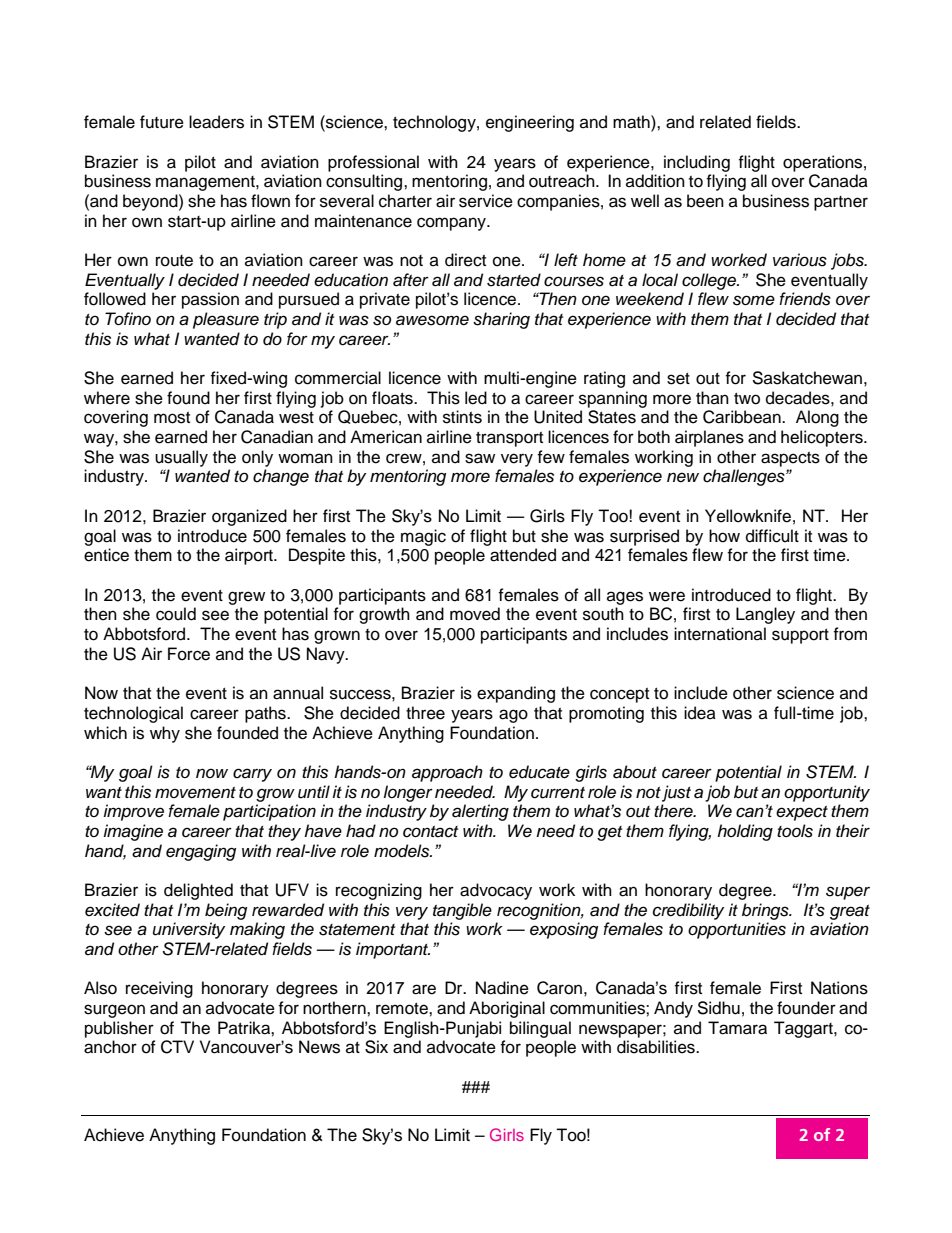 The width and height of the screenshot is (952, 1233). What do you see at coordinates (216, 122) in the screenshot?
I see `leaders` at bounding box center [216, 122].
